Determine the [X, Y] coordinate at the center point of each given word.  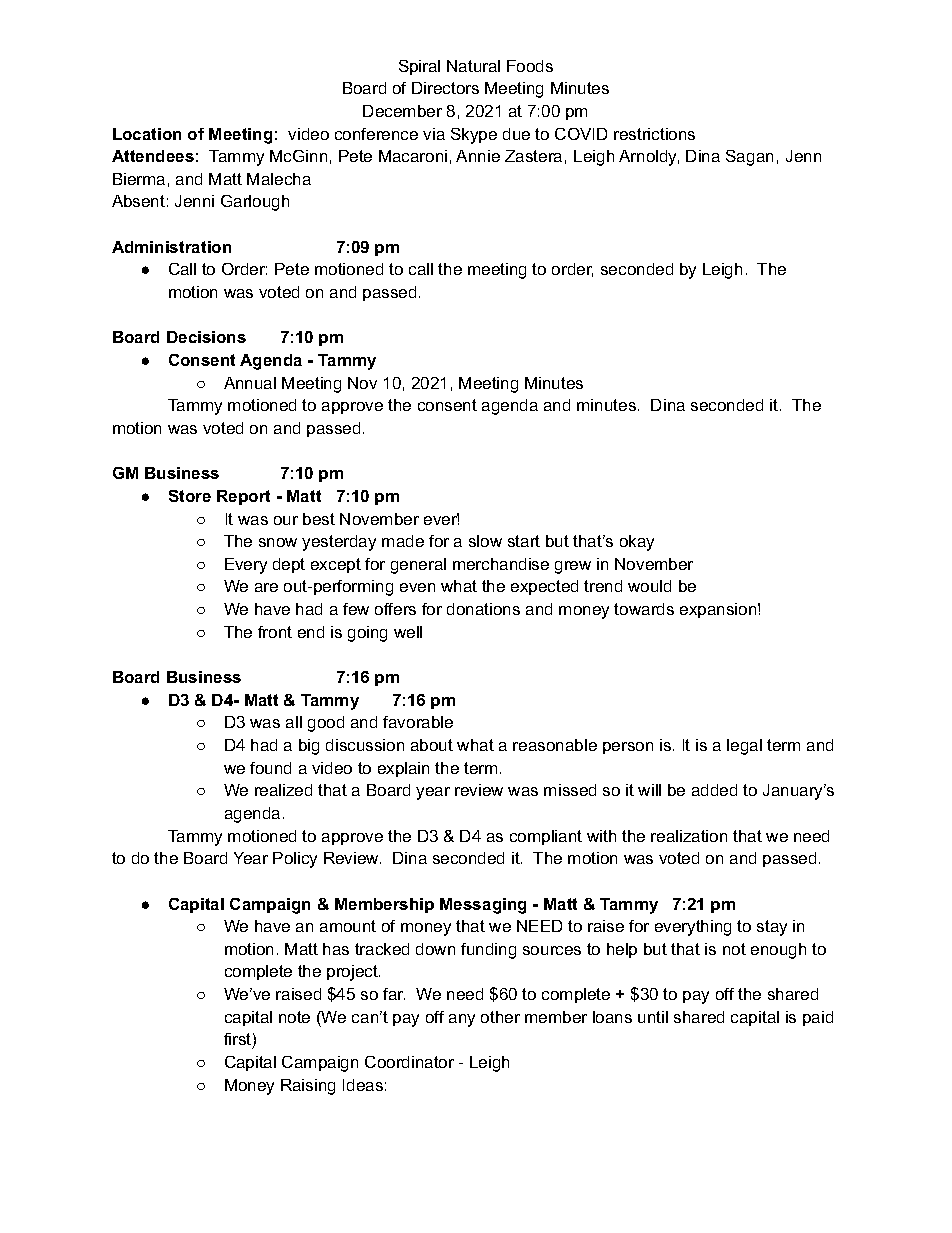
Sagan [749, 158]
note [294, 1017]
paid [818, 1018]
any [462, 1020]
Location [147, 134]
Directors [445, 88]
